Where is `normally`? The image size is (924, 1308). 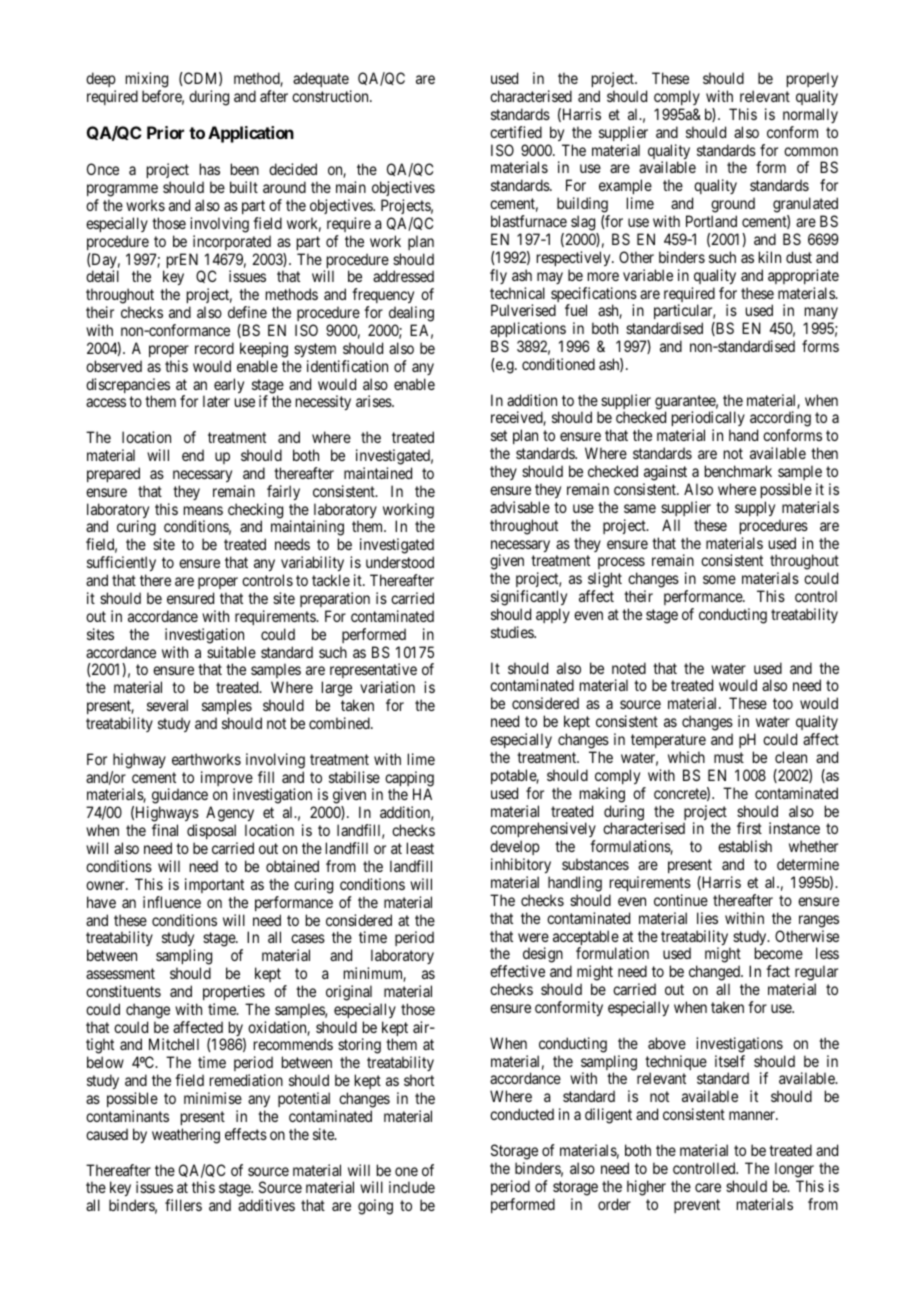
normally is located at coordinates (810, 115).
